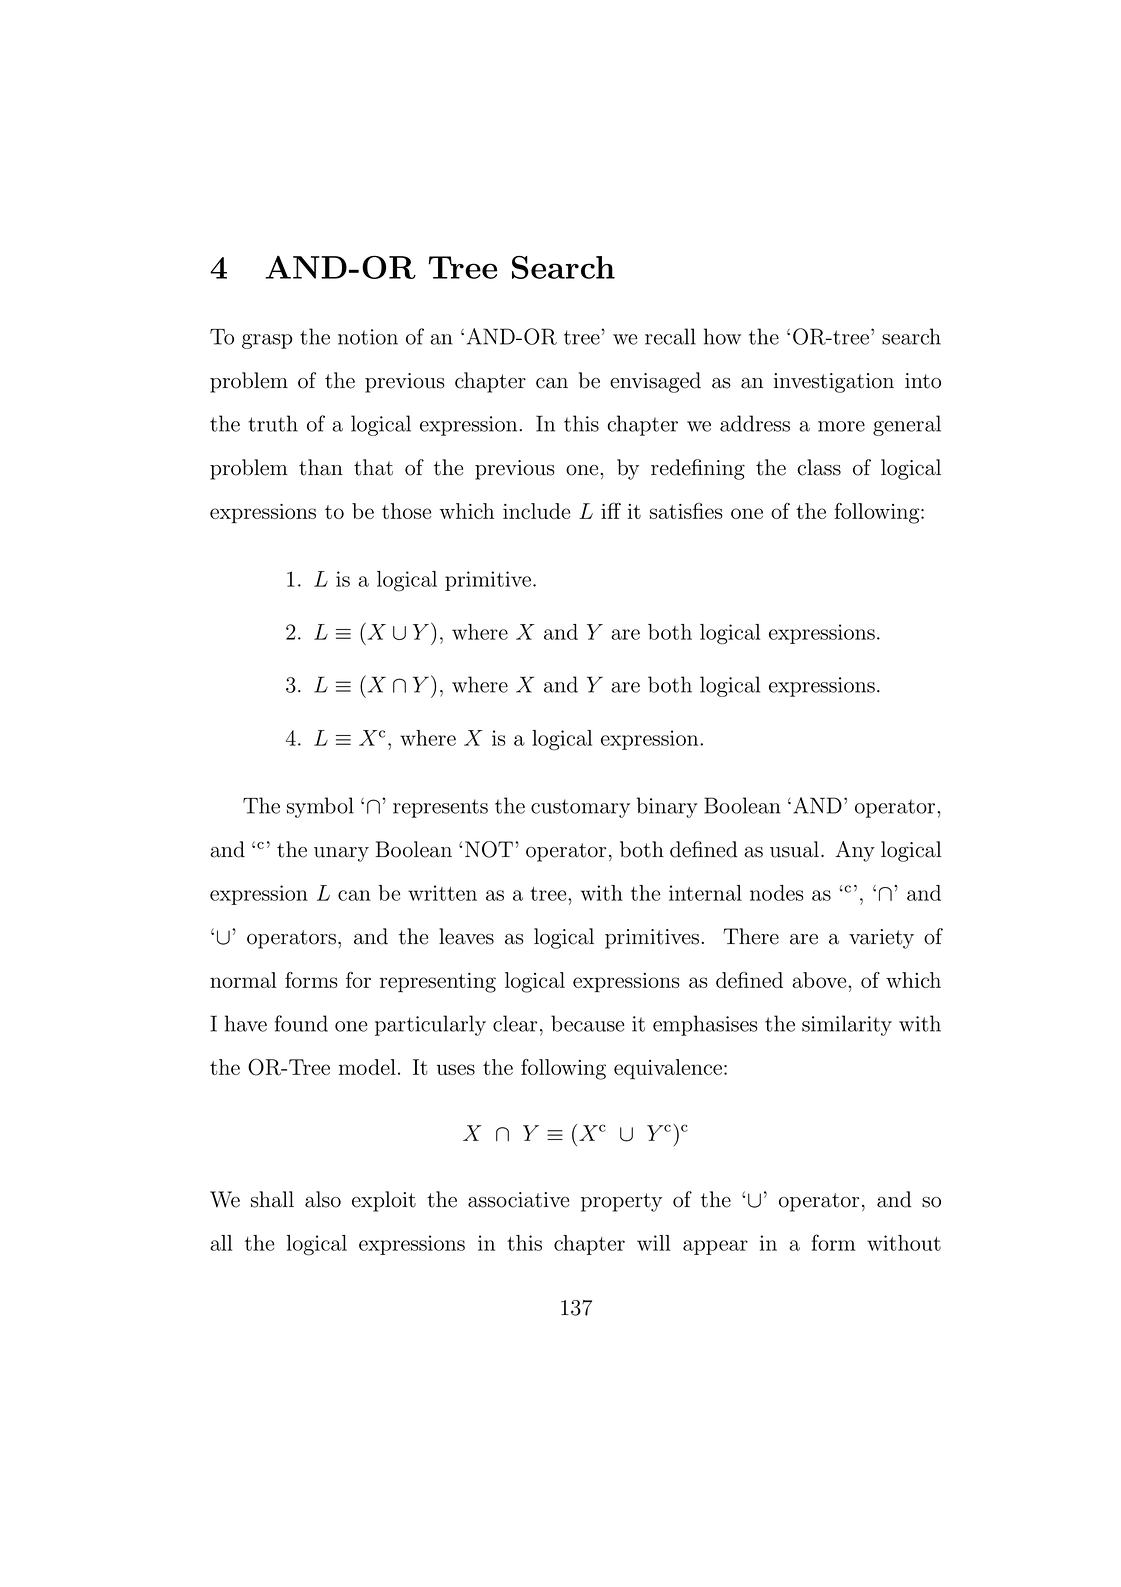  Describe the element at coordinates (368, 337) in the document. I see `notion` at that location.
